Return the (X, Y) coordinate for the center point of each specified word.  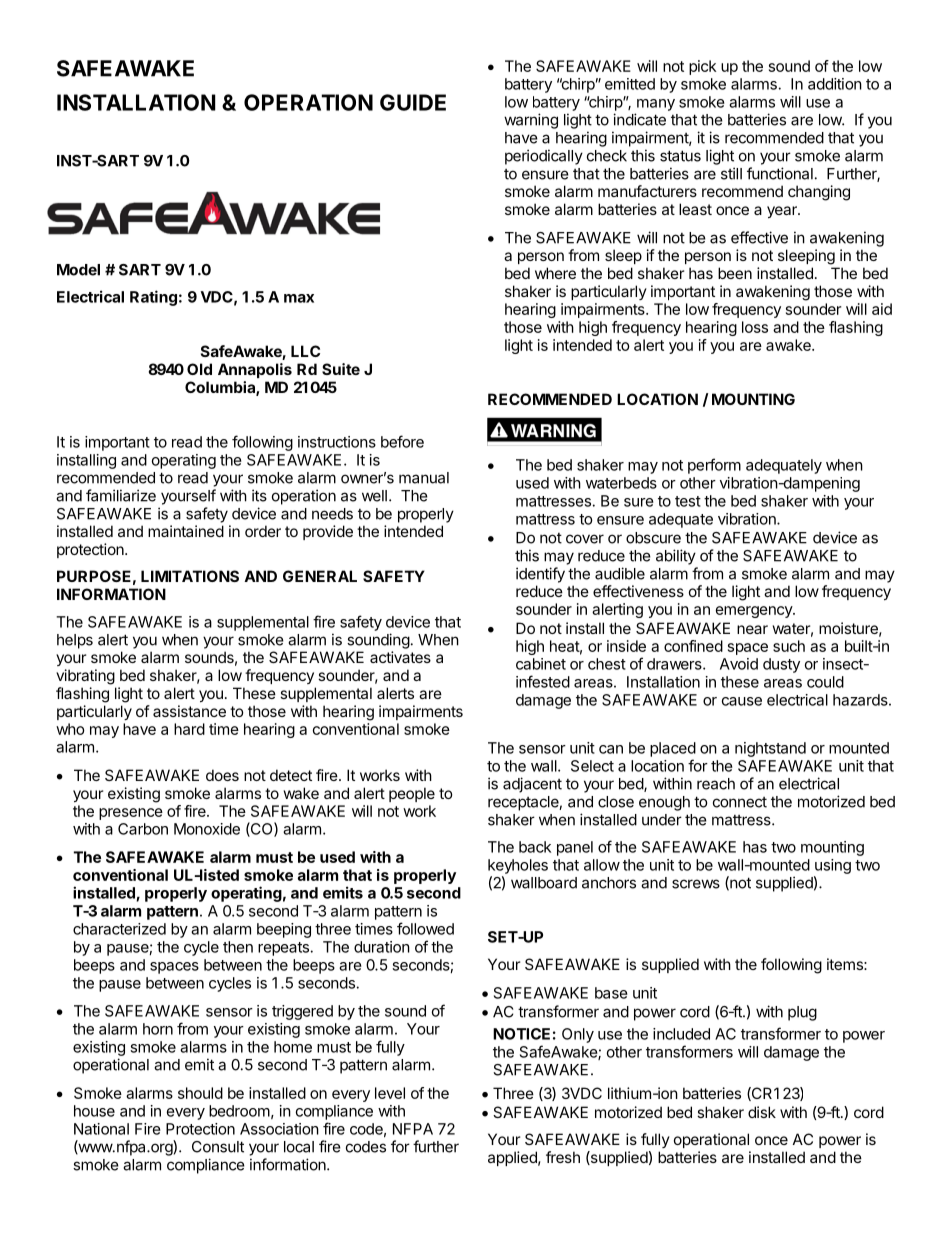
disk (762, 1112)
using (833, 866)
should (200, 1093)
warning (531, 121)
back (535, 847)
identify (540, 575)
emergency (755, 612)
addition (835, 84)
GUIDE (413, 102)
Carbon (143, 829)
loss (755, 327)
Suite (341, 369)
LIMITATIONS (190, 576)
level (390, 1093)
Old (199, 369)
